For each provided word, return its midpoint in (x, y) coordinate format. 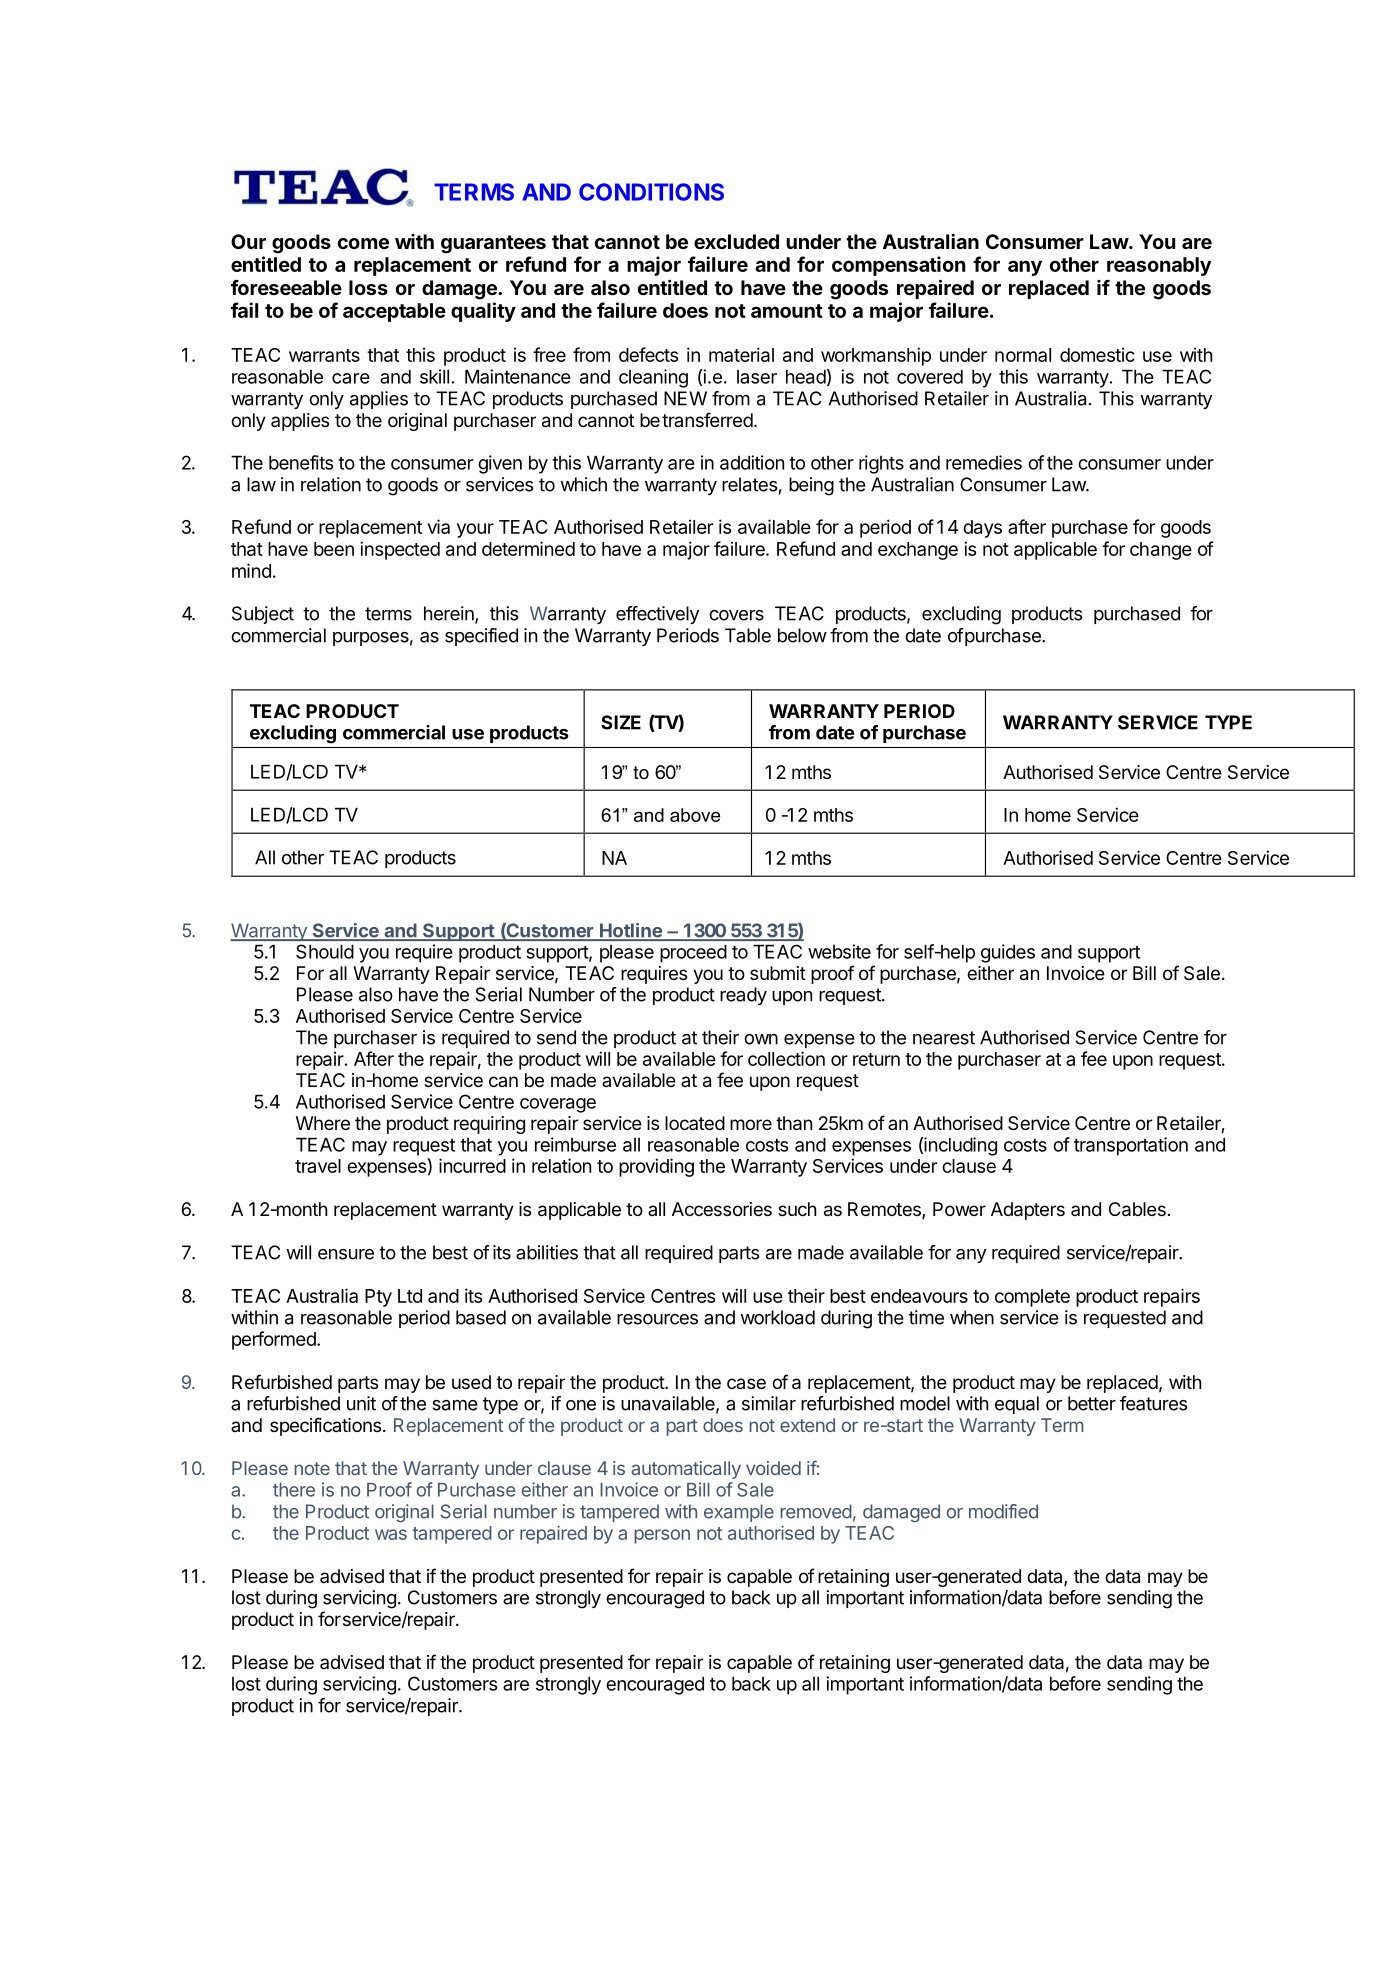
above (695, 815)
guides (1008, 953)
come (363, 243)
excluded (736, 241)
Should (325, 951)
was (391, 1534)
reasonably (1159, 266)
